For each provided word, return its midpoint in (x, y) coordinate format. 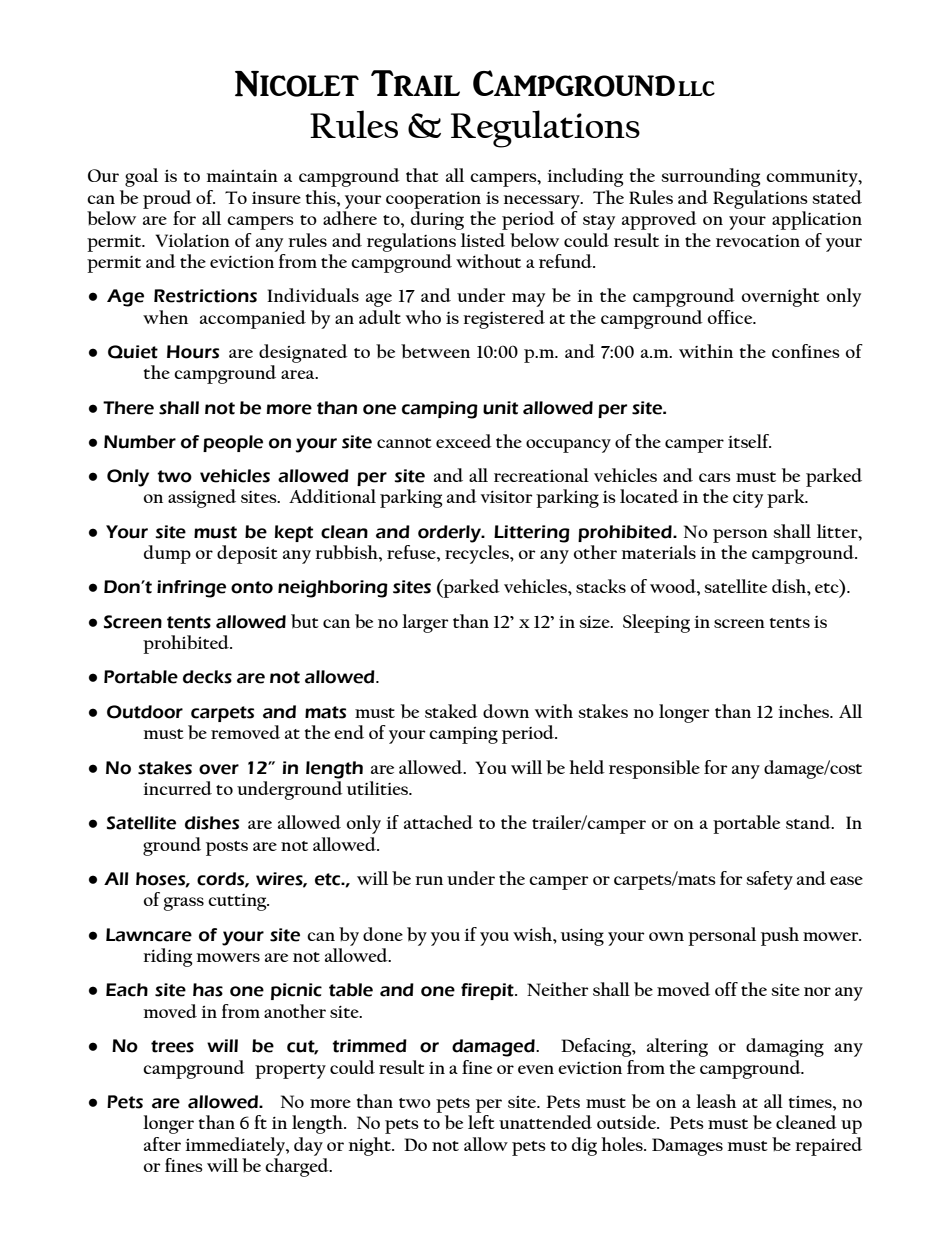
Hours (193, 352)
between (435, 351)
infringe (191, 589)
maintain (242, 176)
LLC (696, 88)
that (422, 175)
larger (425, 623)
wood (674, 586)
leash (716, 1101)
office (731, 317)
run (429, 880)
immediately (236, 1146)
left (481, 1122)
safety (770, 880)
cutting (238, 902)
